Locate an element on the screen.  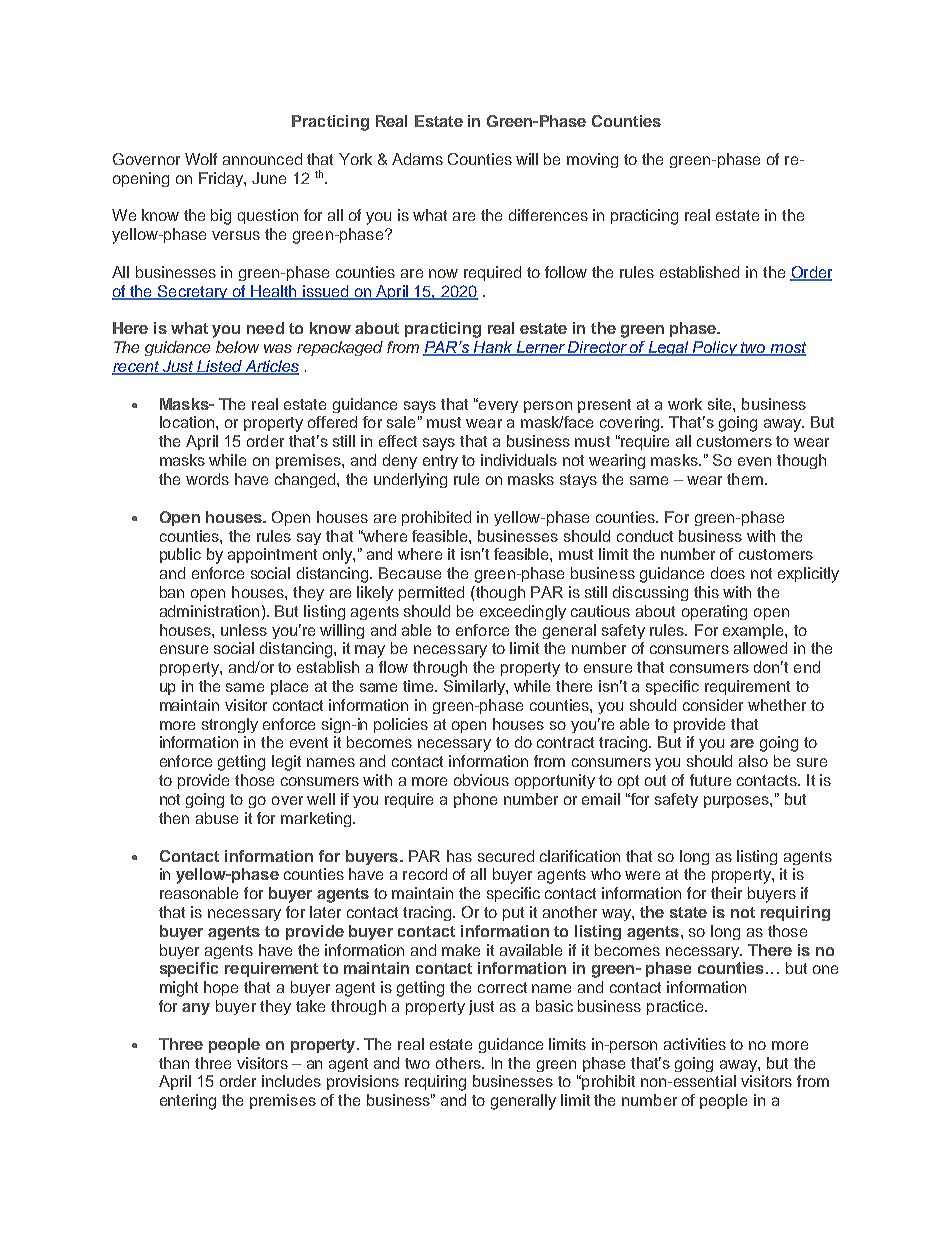
their is located at coordinates (726, 893).
